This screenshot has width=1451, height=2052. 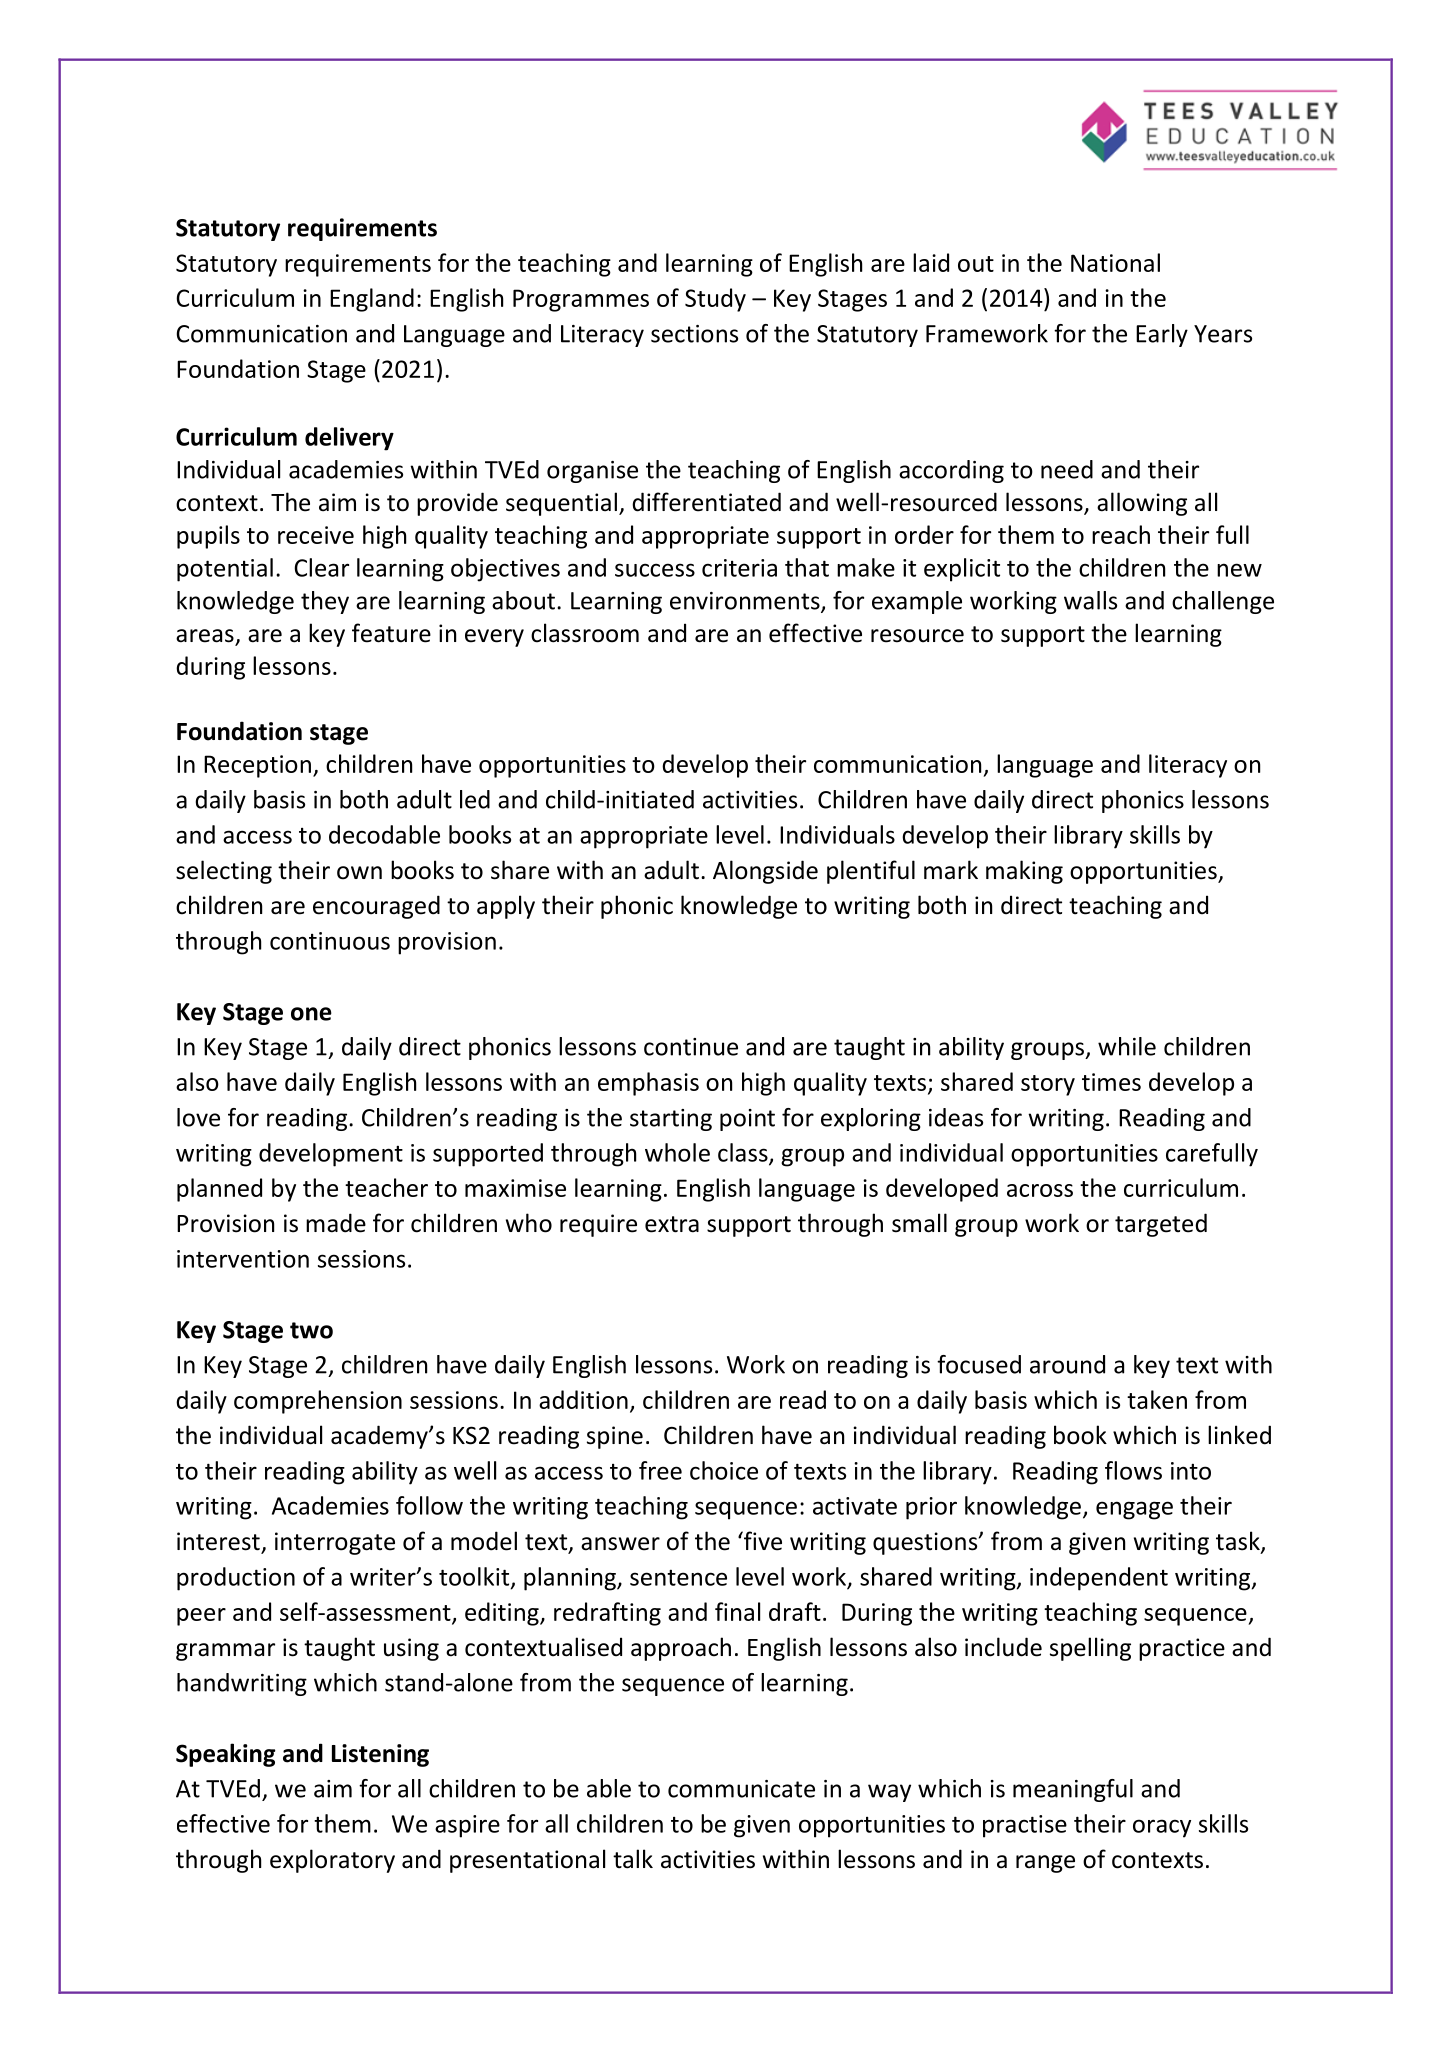 I want to click on flows, so click(x=1133, y=1470).
